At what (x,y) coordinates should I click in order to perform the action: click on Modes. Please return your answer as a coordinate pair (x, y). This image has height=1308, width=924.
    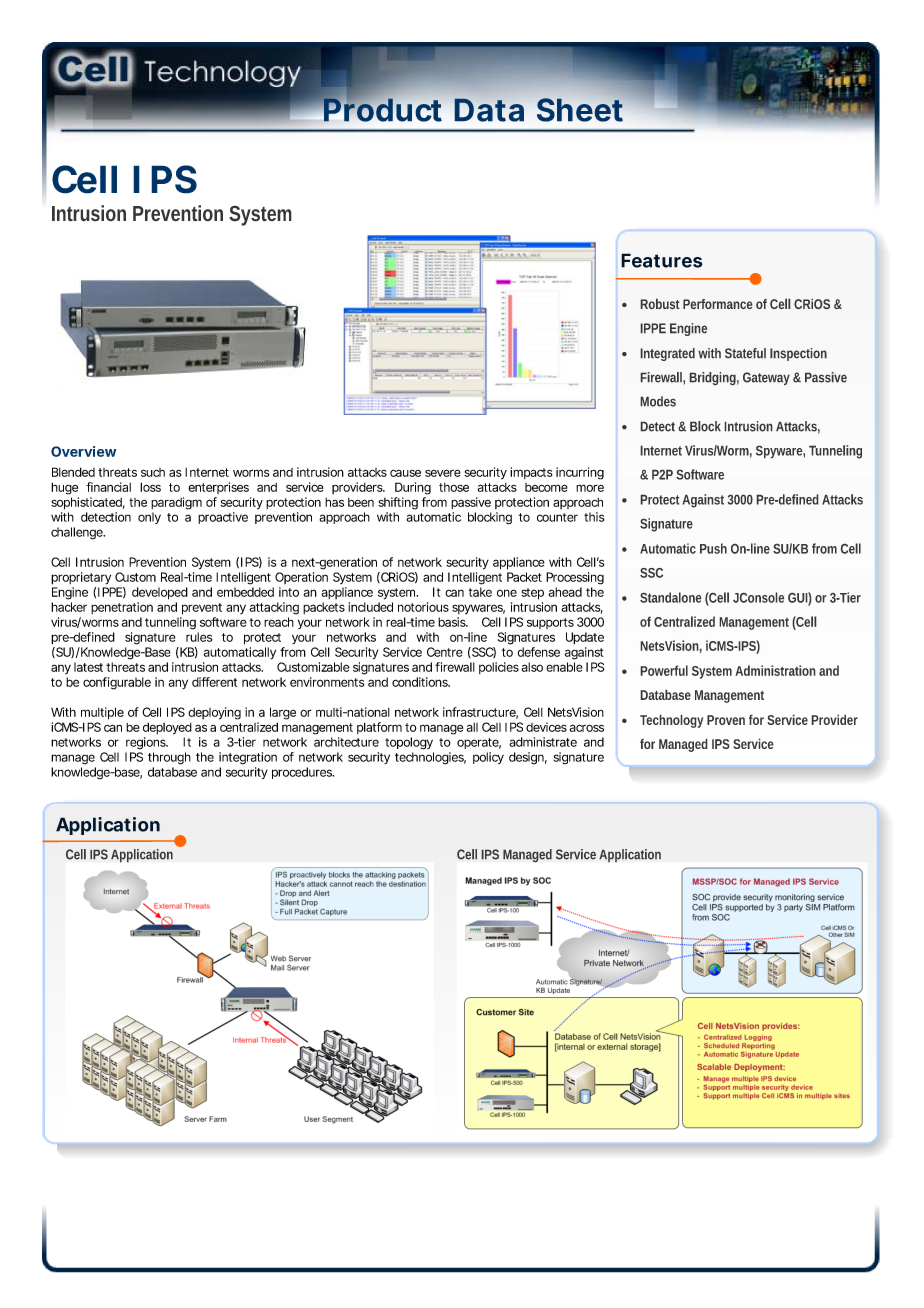
    Looking at the image, I should click on (658, 401).
